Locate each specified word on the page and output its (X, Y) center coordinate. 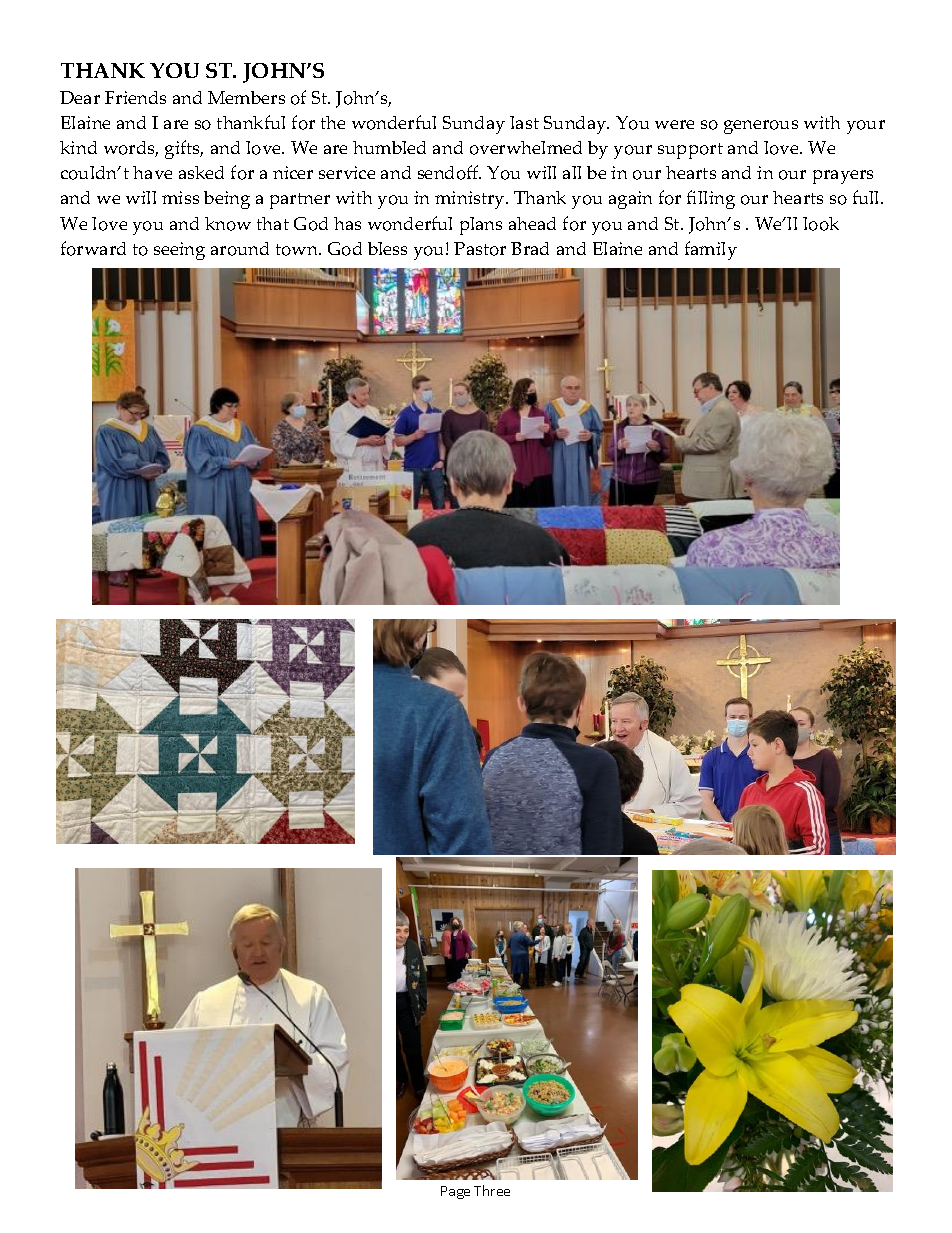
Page (455, 1192)
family (711, 250)
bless (387, 248)
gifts (184, 149)
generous (761, 127)
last (524, 122)
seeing (179, 251)
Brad (530, 248)
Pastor (480, 249)
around (240, 249)
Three (492, 1190)
